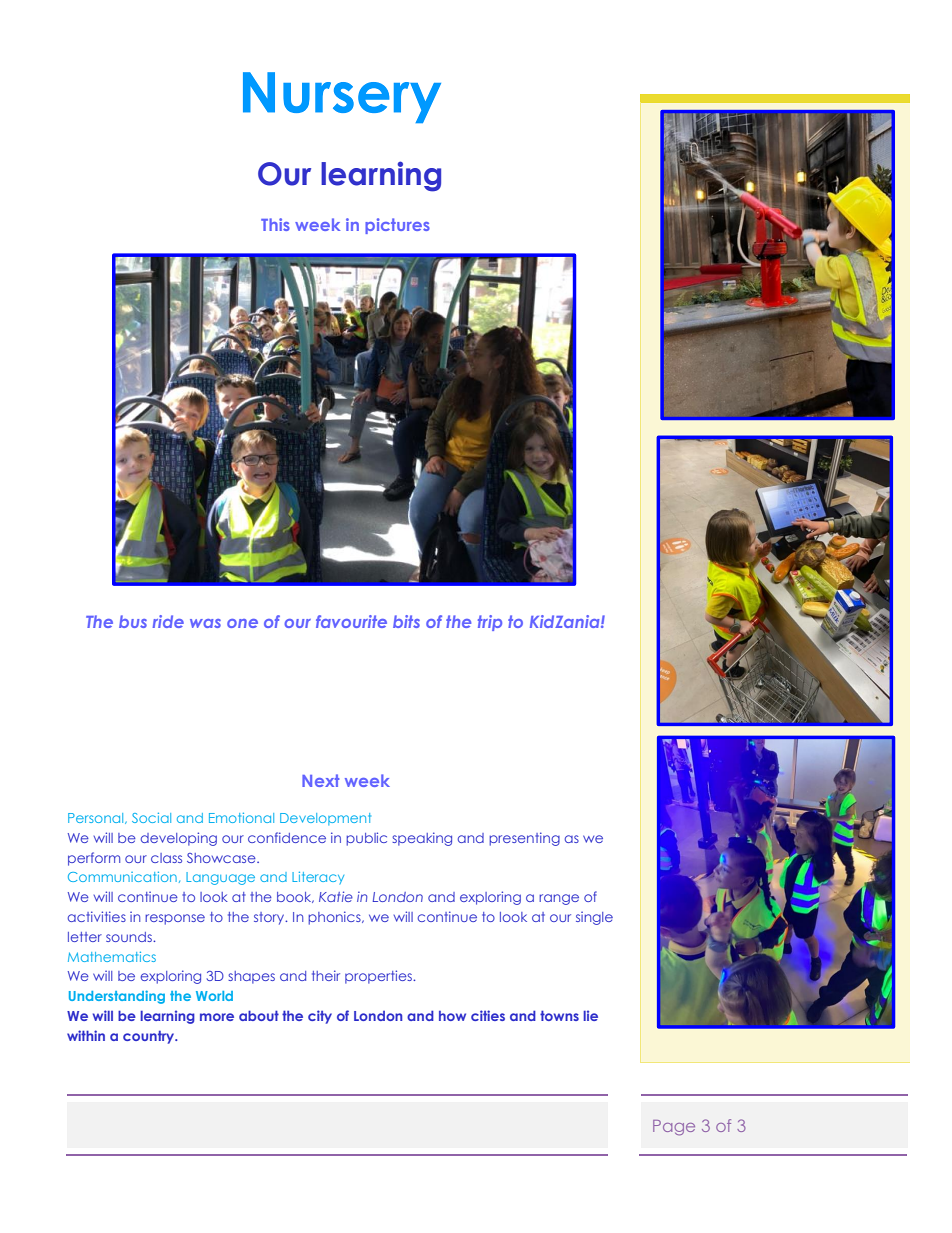  Describe the element at coordinates (397, 226) in the image. I see `pictures` at that location.
